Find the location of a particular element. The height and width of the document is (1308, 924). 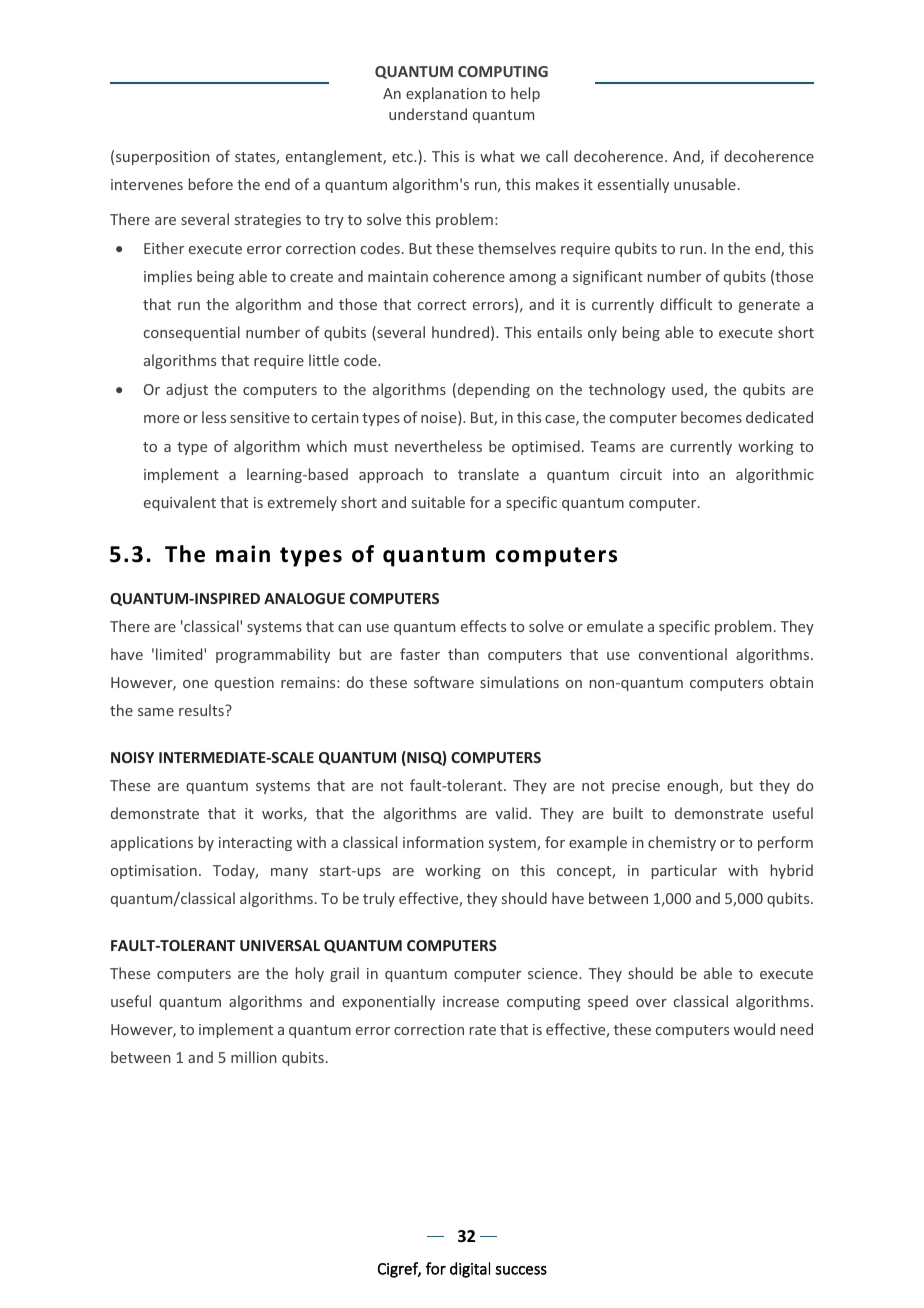

over is located at coordinates (651, 1003).
